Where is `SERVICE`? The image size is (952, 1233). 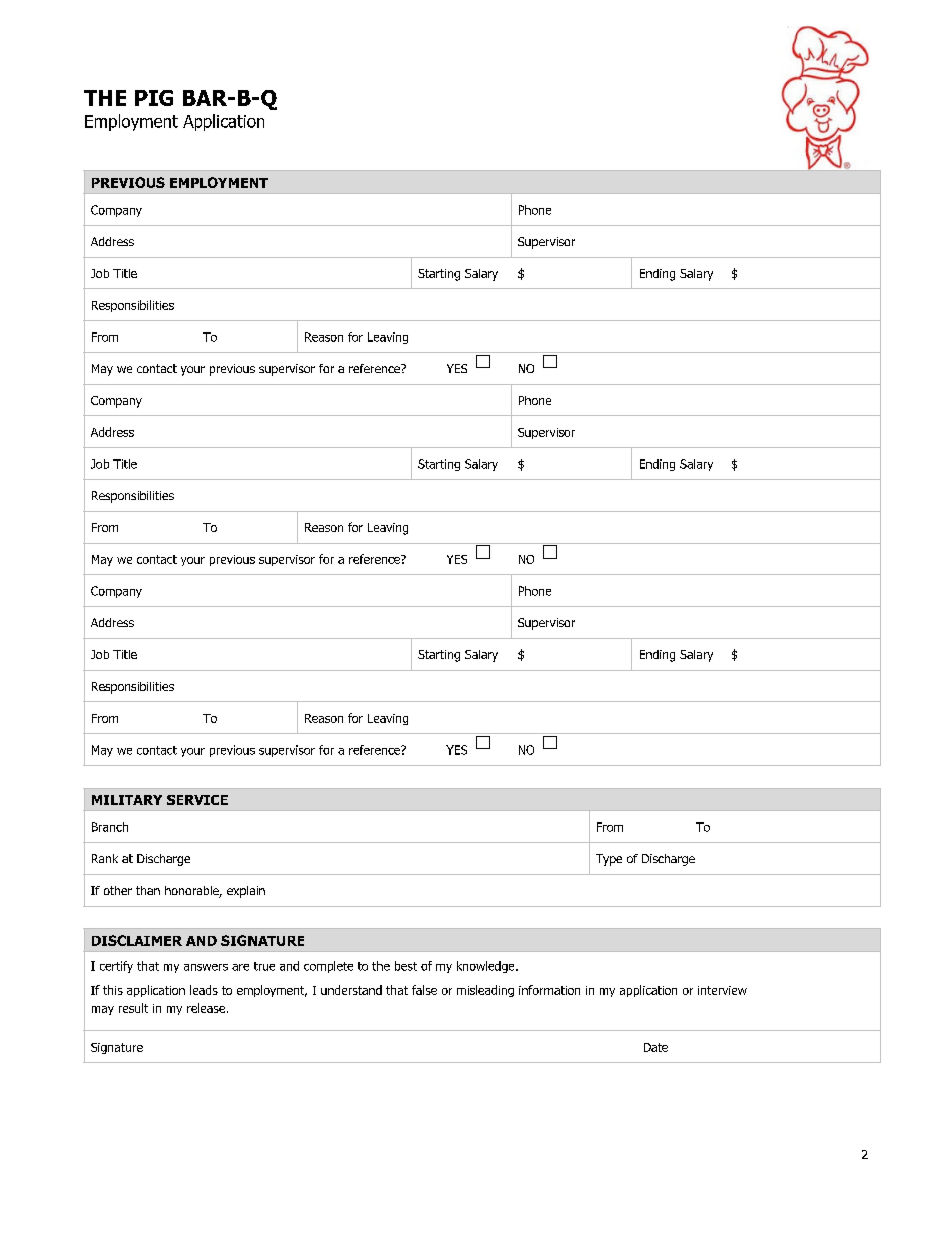
SERVICE is located at coordinates (197, 800).
